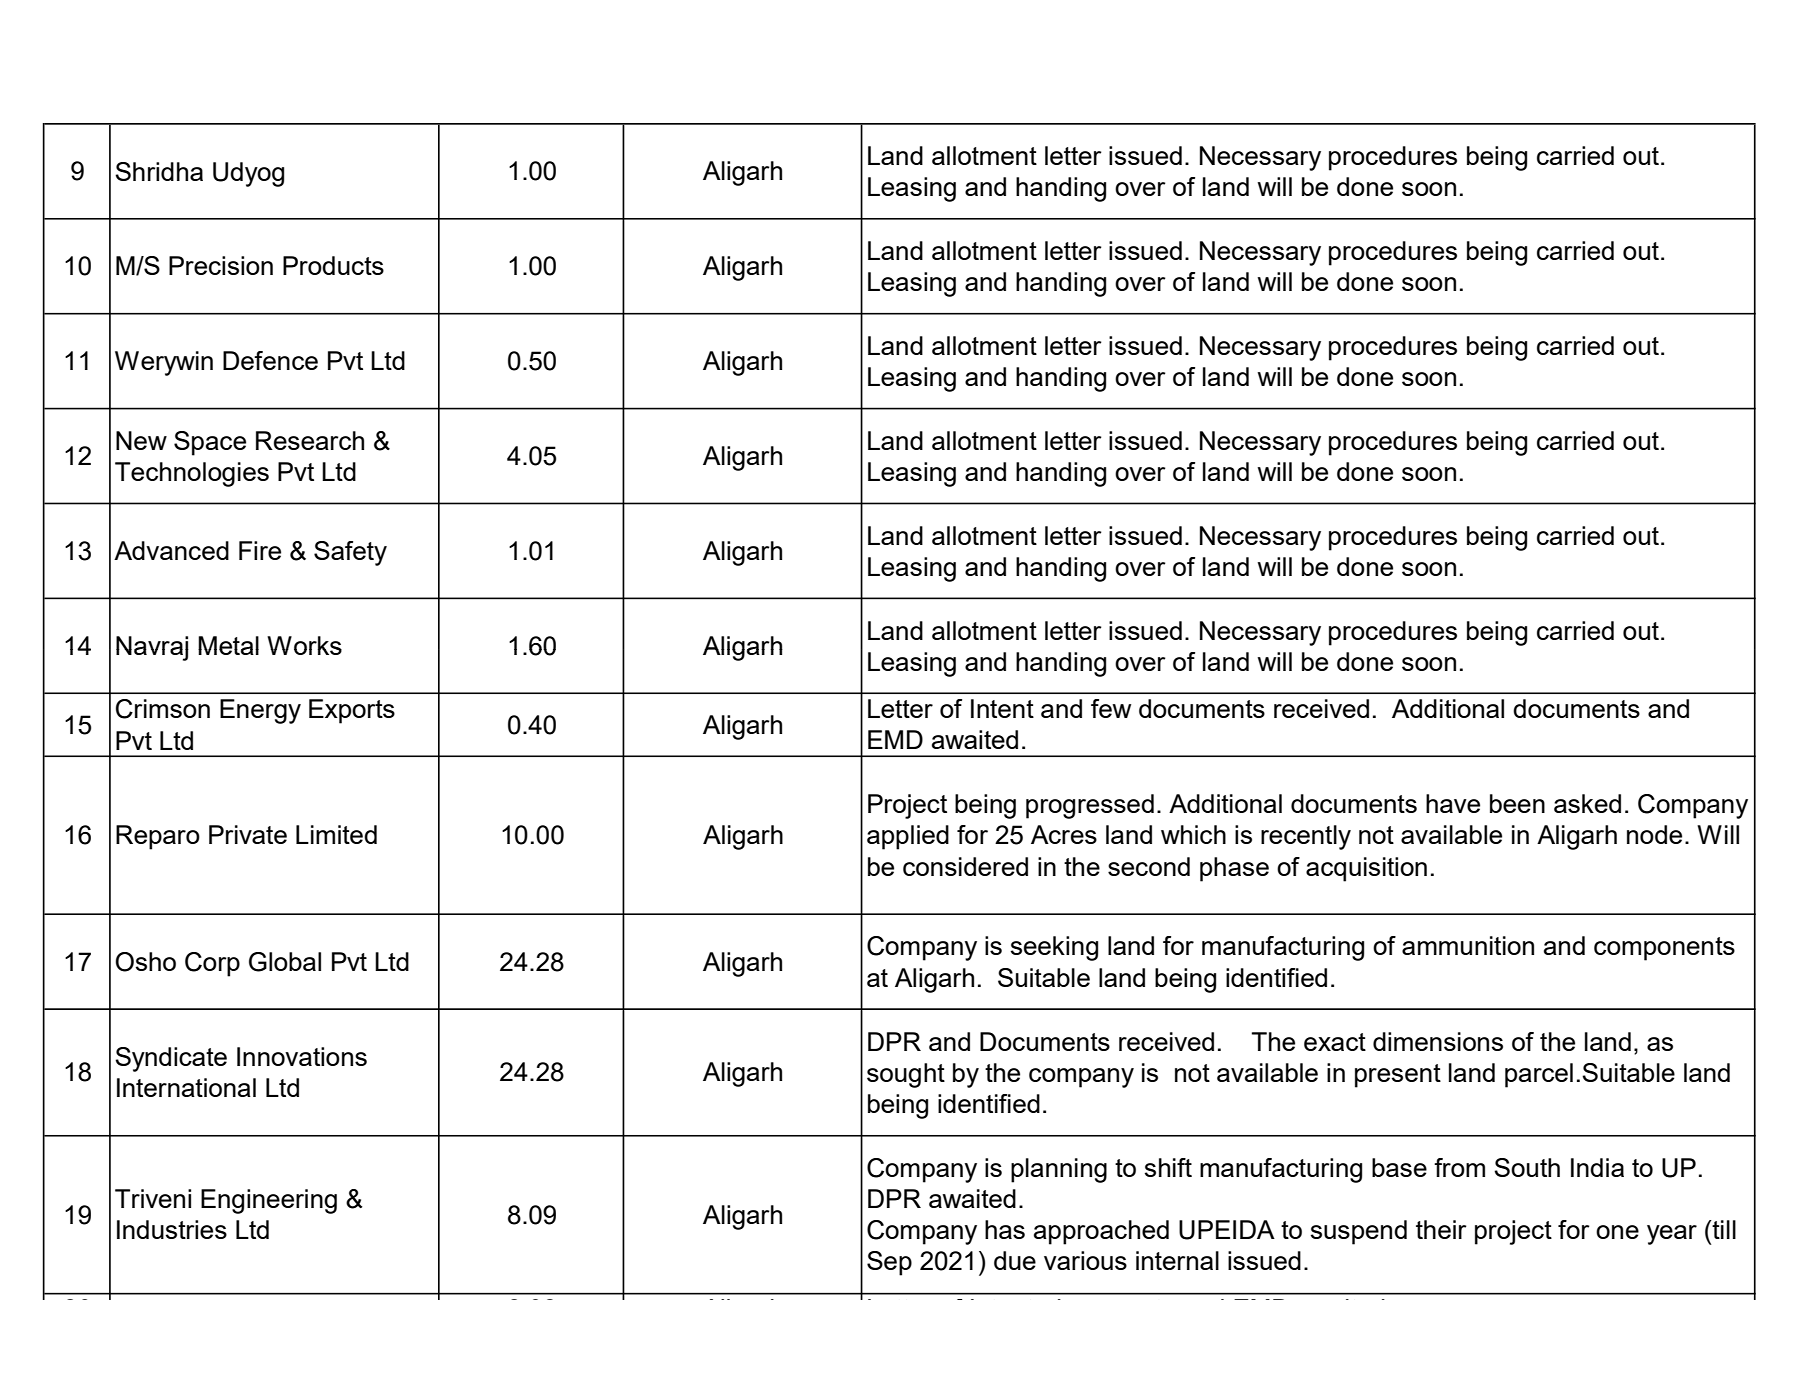 The width and height of the screenshot is (1800, 1391). I want to click on Udyog, so click(248, 174).
